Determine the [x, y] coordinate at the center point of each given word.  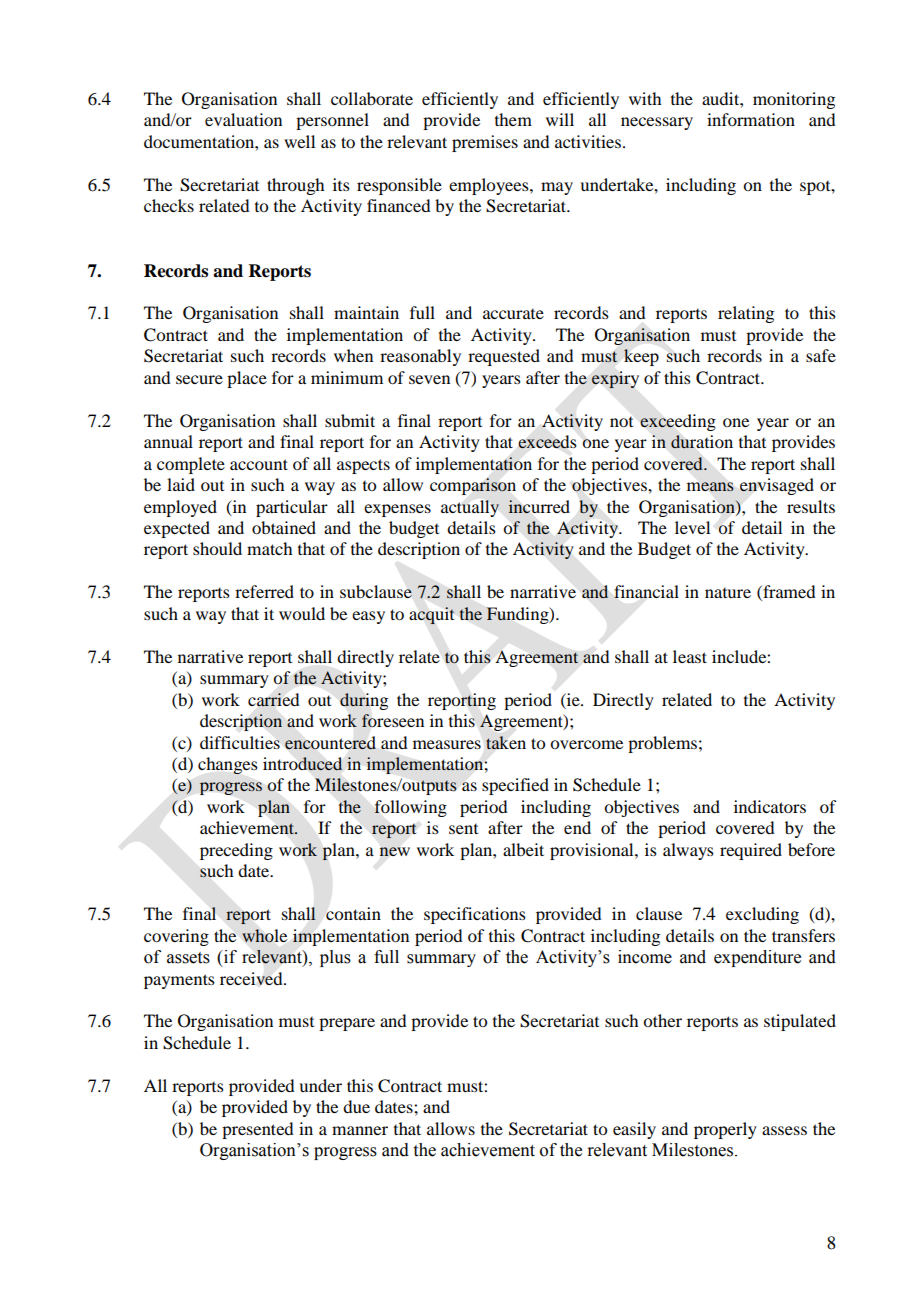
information [751, 119]
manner [360, 1130]
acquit [432, 615]
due [356, 1106]
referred [264, 591]
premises [485, 143]
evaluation [243, 119]
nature [728, 593]
